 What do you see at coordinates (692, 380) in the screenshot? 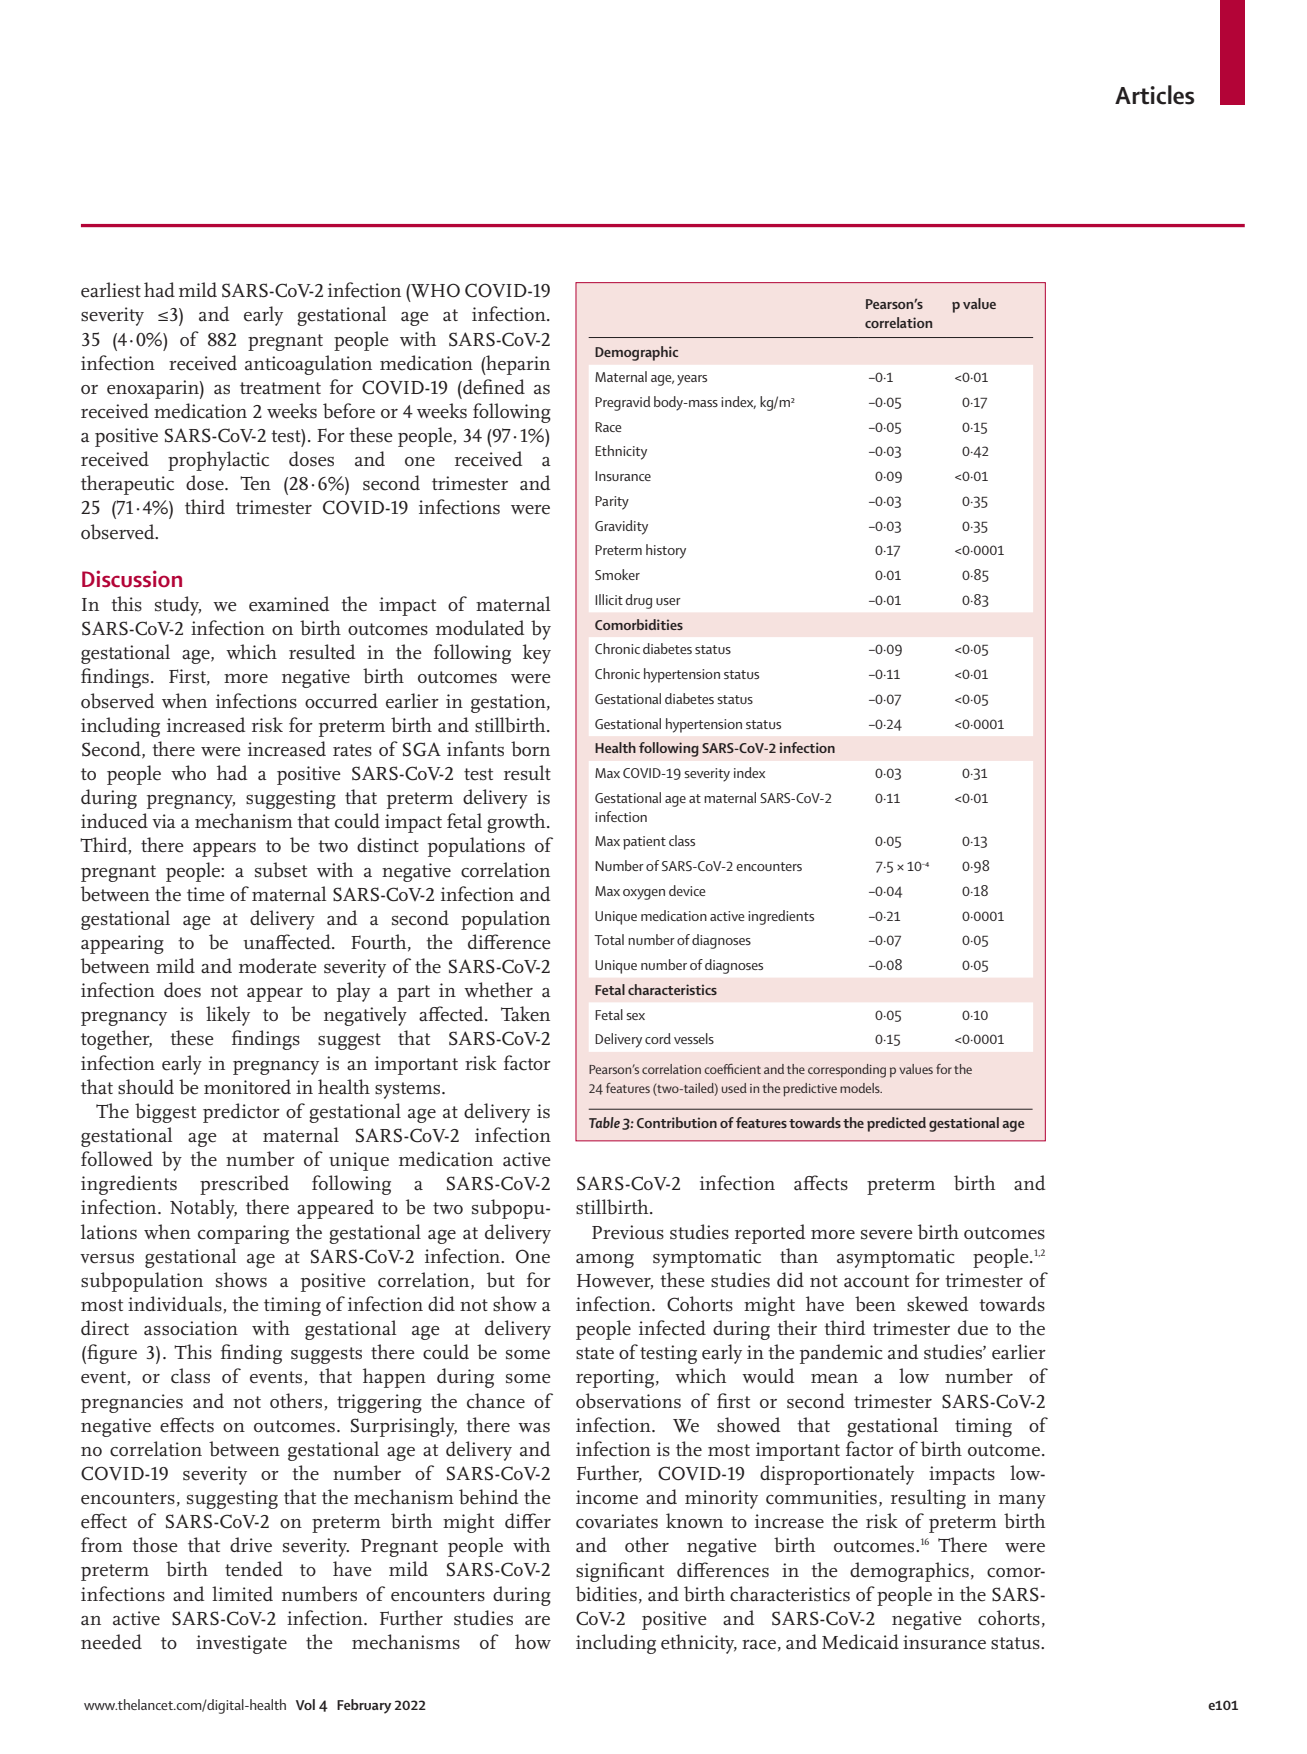
I see `years` at bounding box center [692, 380].
